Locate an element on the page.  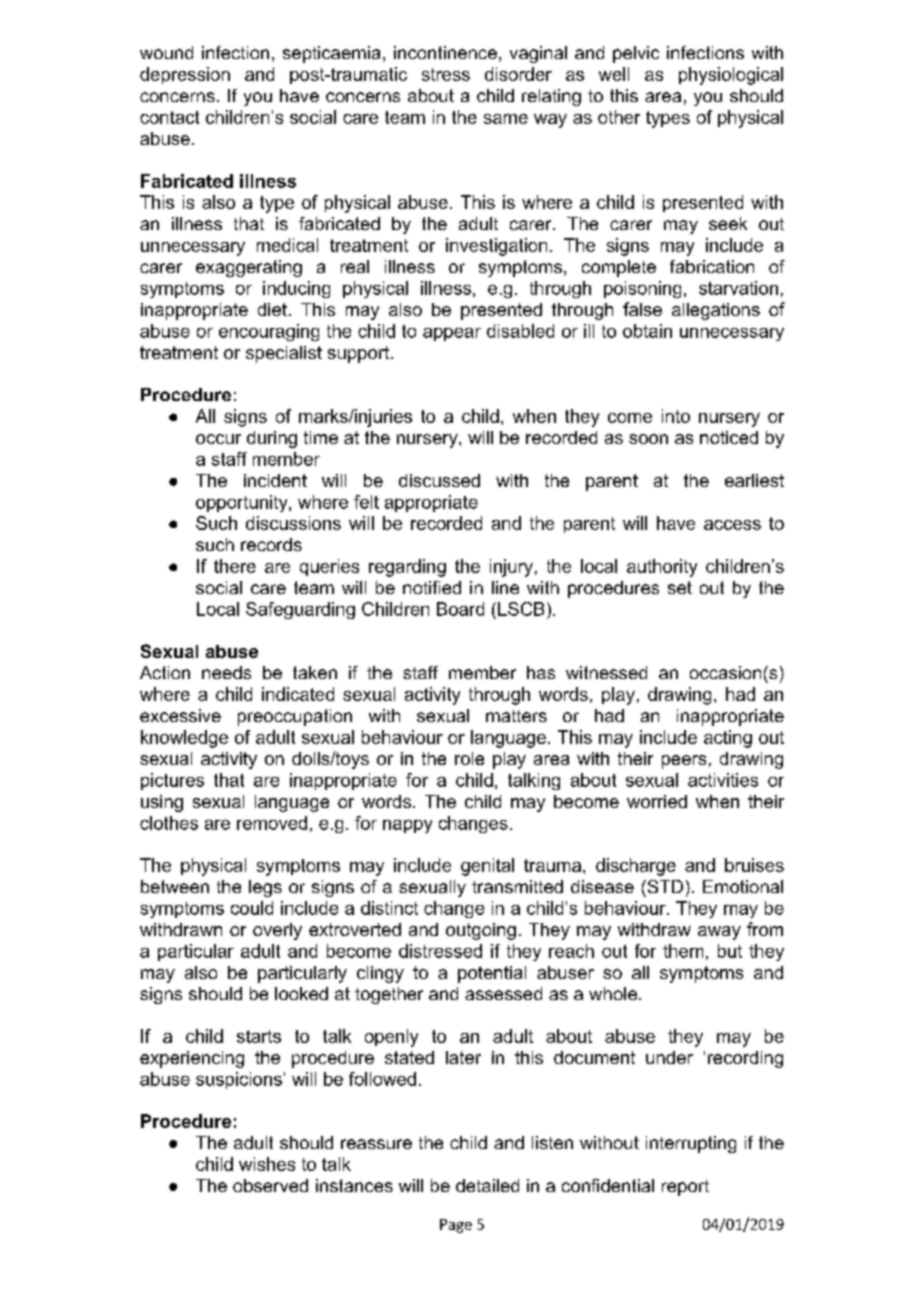
depression is located at coordinates (185, 75).
